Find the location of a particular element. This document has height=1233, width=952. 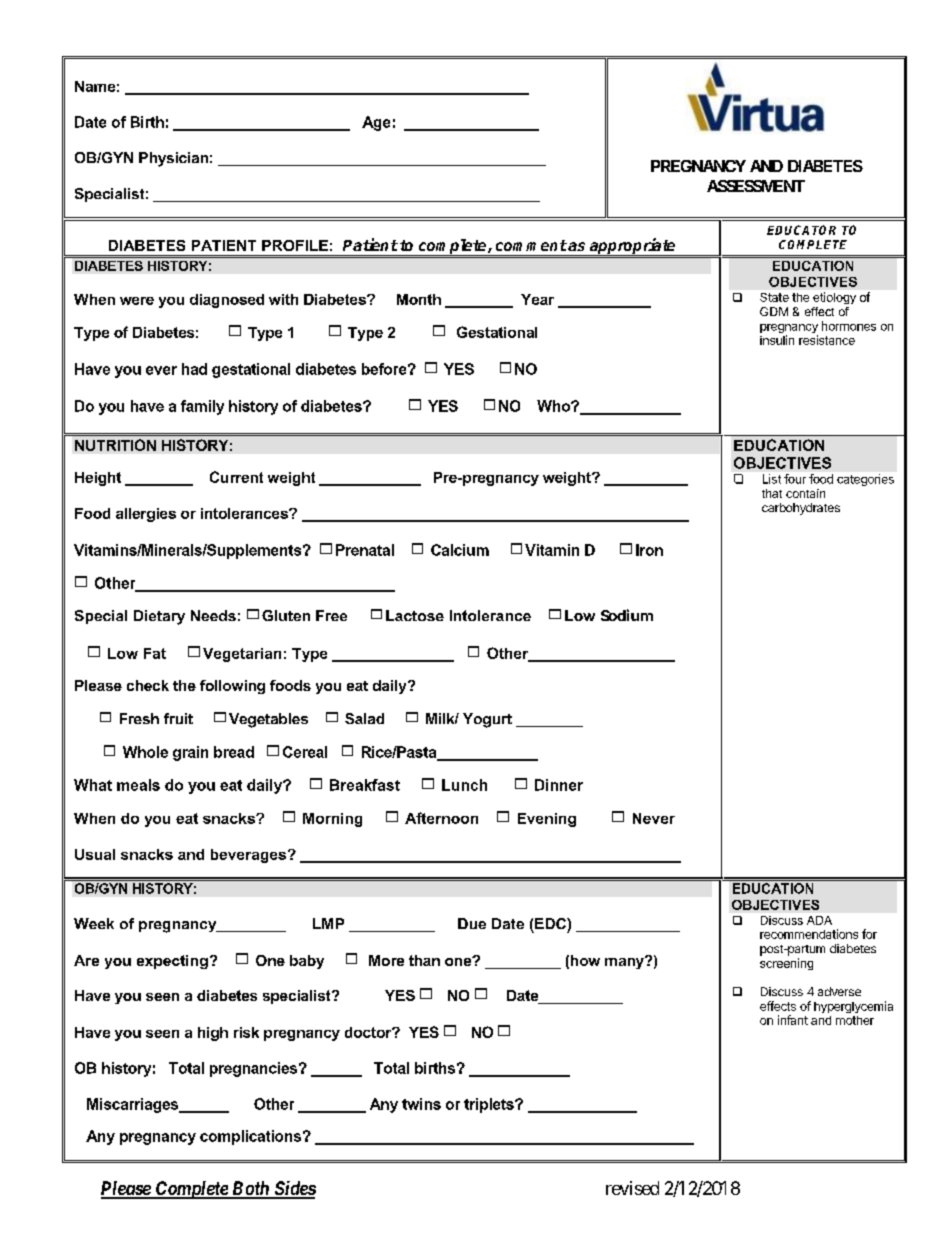

Sodium is located at coordinates (627, 615).
